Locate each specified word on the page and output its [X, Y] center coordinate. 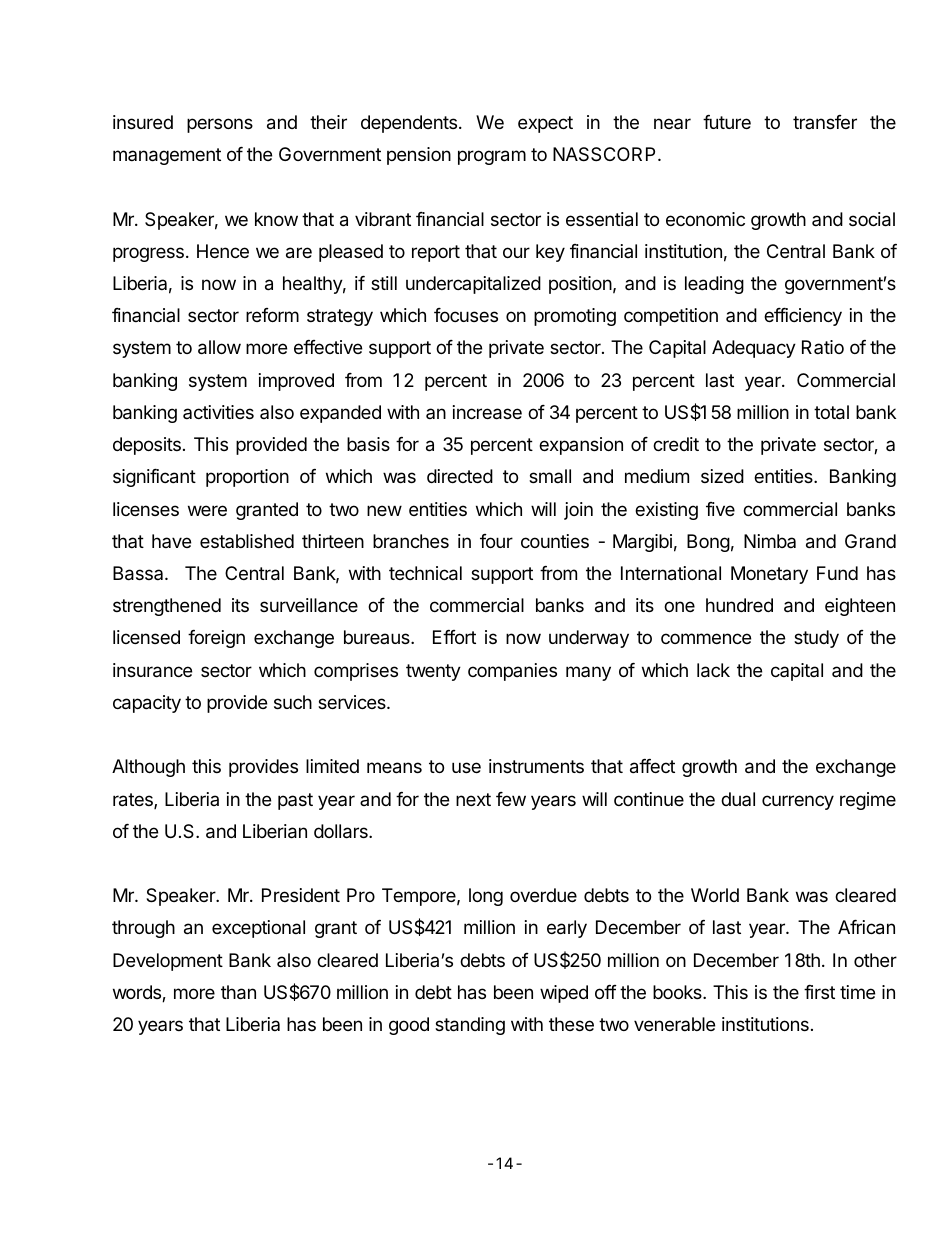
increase [487, 412]
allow [219, 347]
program [492, 157]
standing [470, 1026]
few [511, 799]
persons [220, 125]
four [496, 541]
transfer [825, 122]
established [247, 541]
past [295, 801]
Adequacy [754, 349]
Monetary [769, 575]
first [819, 992]
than [238, 992]
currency [798, 802]
